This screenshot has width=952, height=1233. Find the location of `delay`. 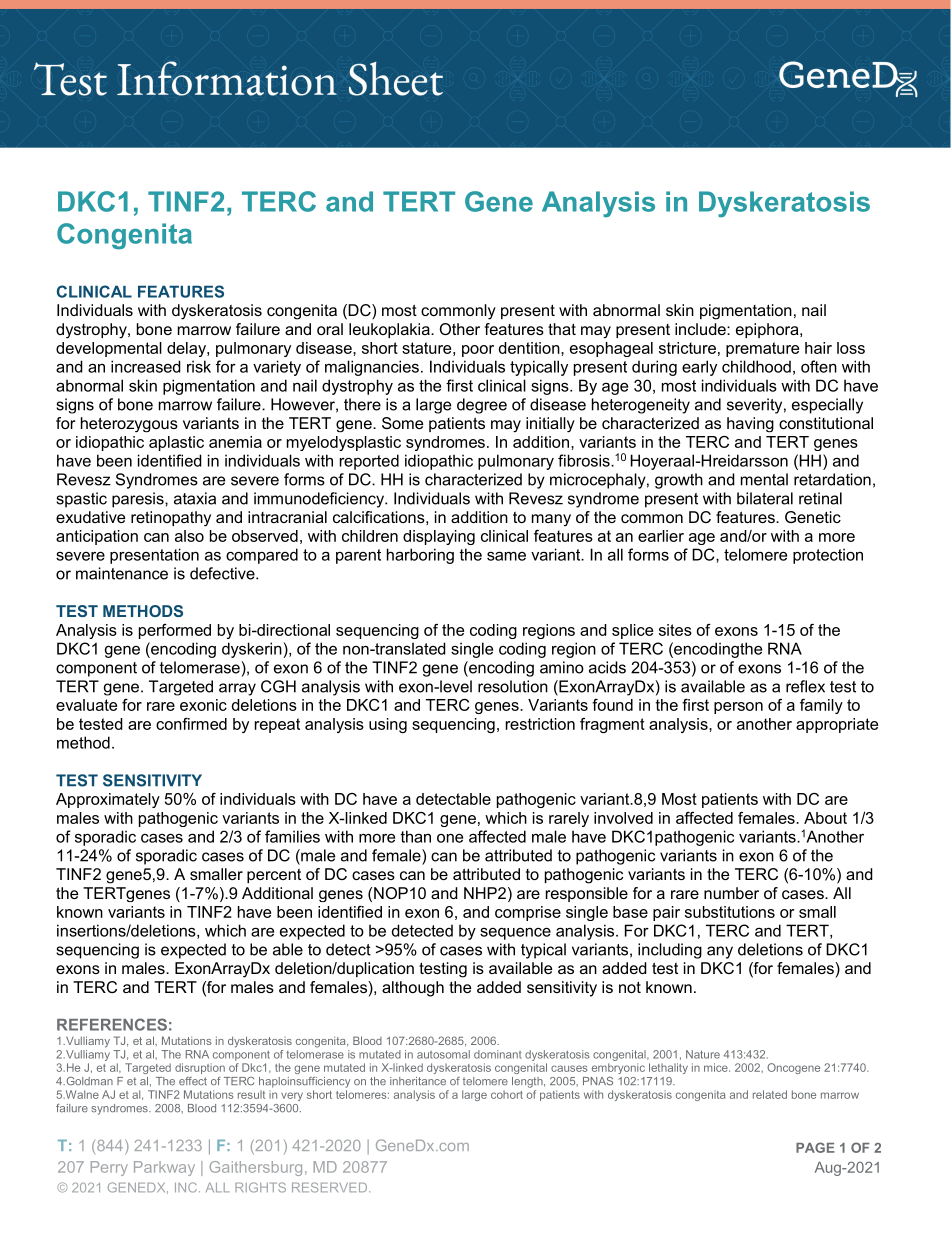

delay is located at coordinates (187, 349).
